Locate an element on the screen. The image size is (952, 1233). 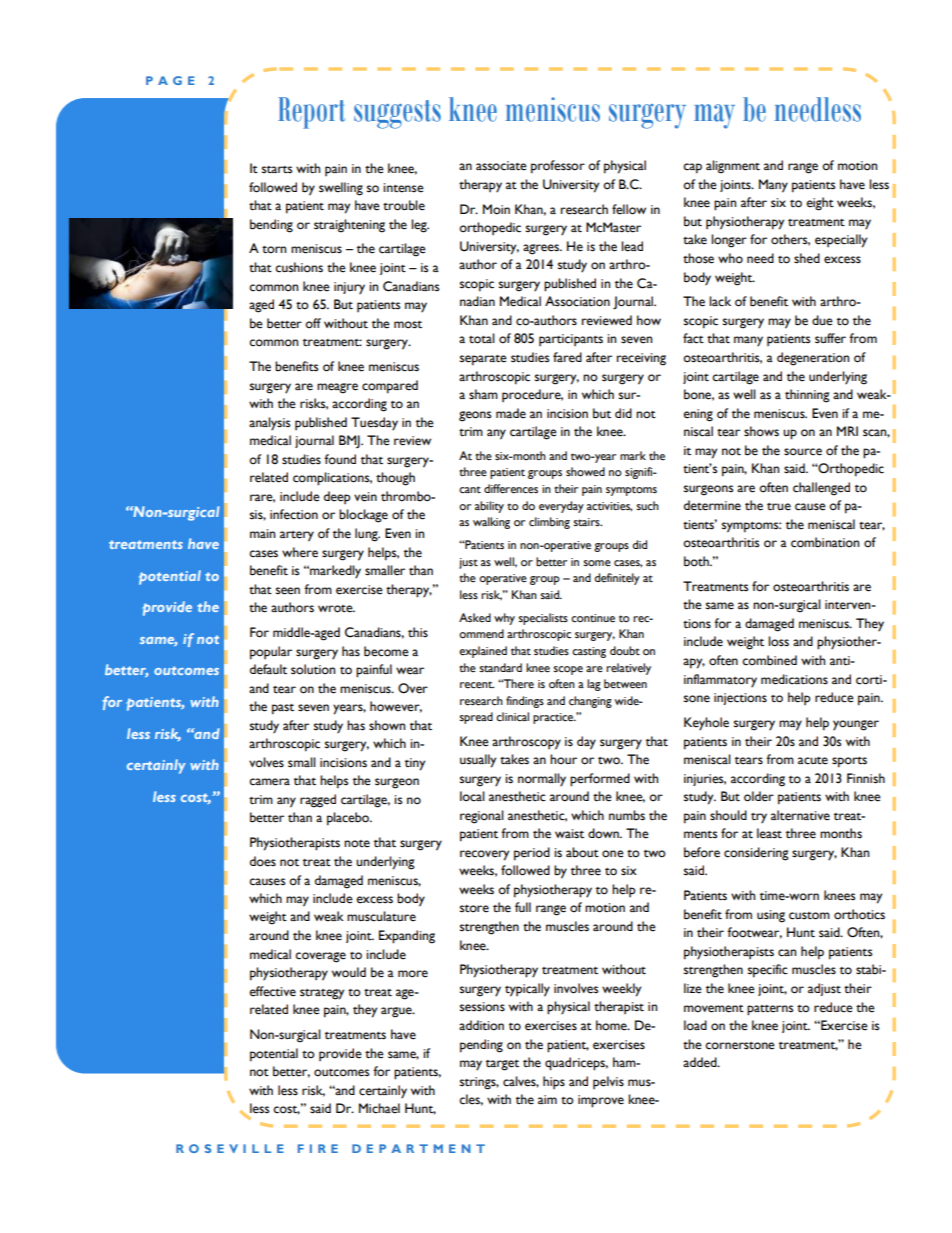
especially is located at coordinates (841, 241).
